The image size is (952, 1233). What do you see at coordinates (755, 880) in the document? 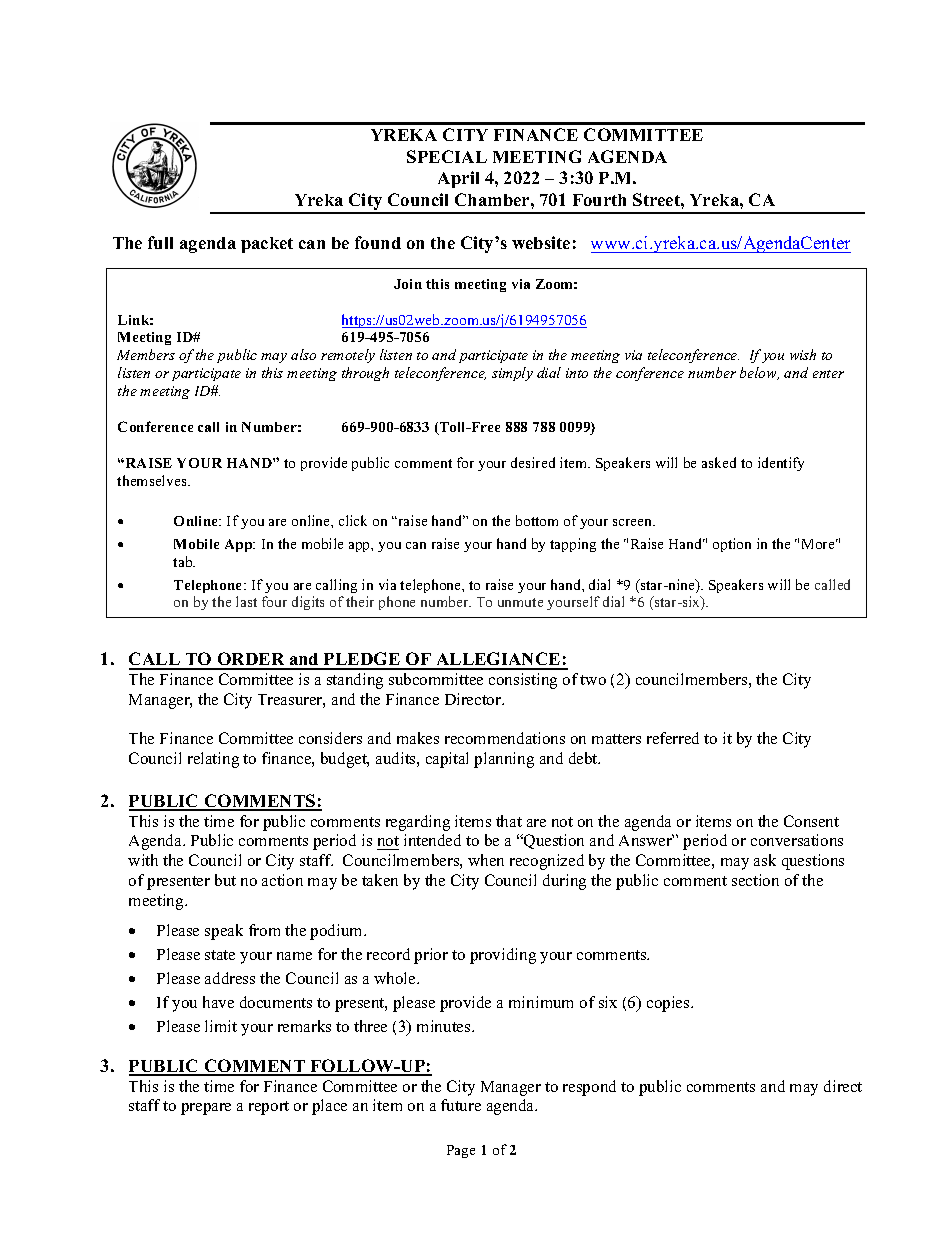
I see `section` at bounding box center [755, 880].
